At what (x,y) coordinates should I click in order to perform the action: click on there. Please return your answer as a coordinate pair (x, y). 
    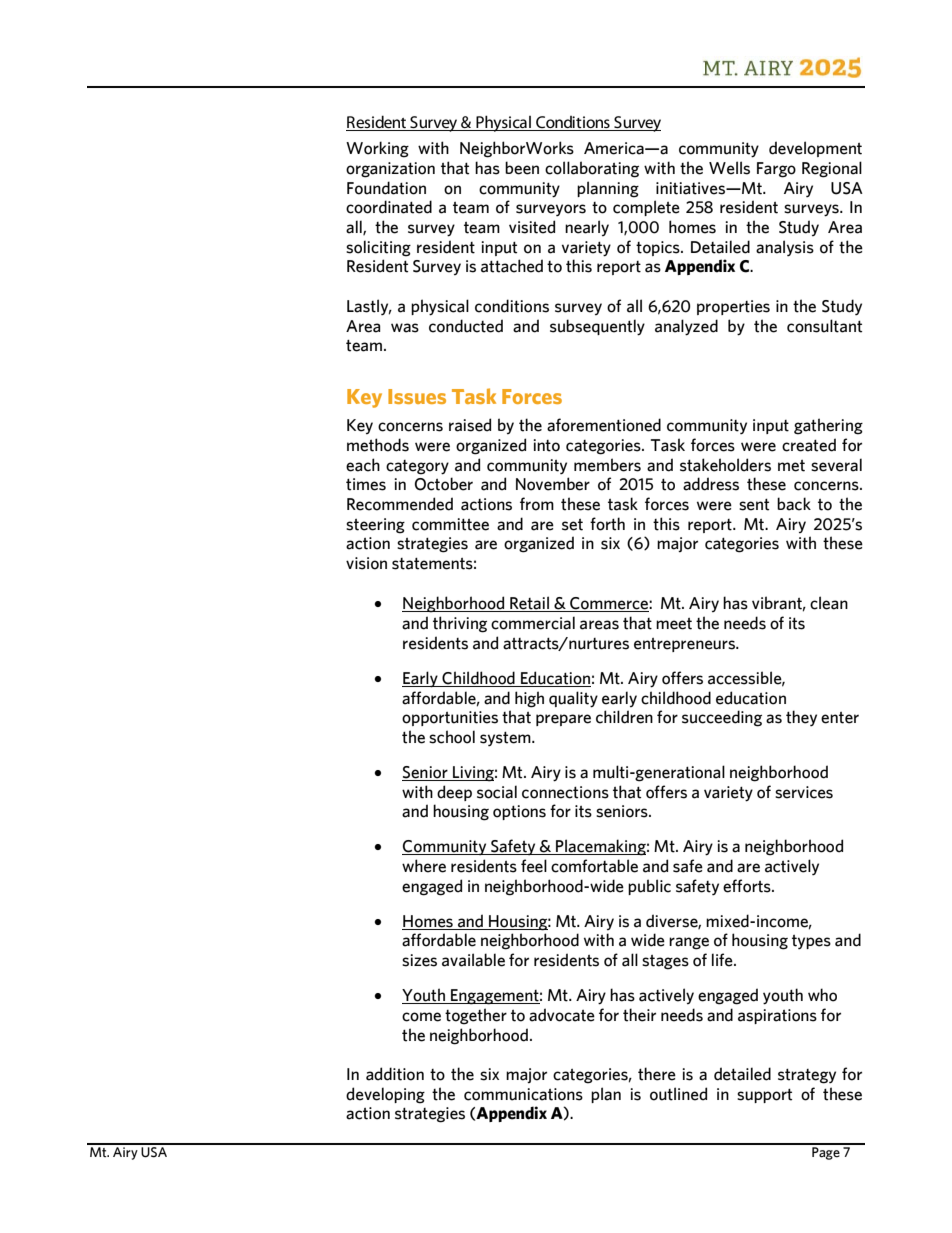
    Looking at the image, I should click on (657, 1074).
